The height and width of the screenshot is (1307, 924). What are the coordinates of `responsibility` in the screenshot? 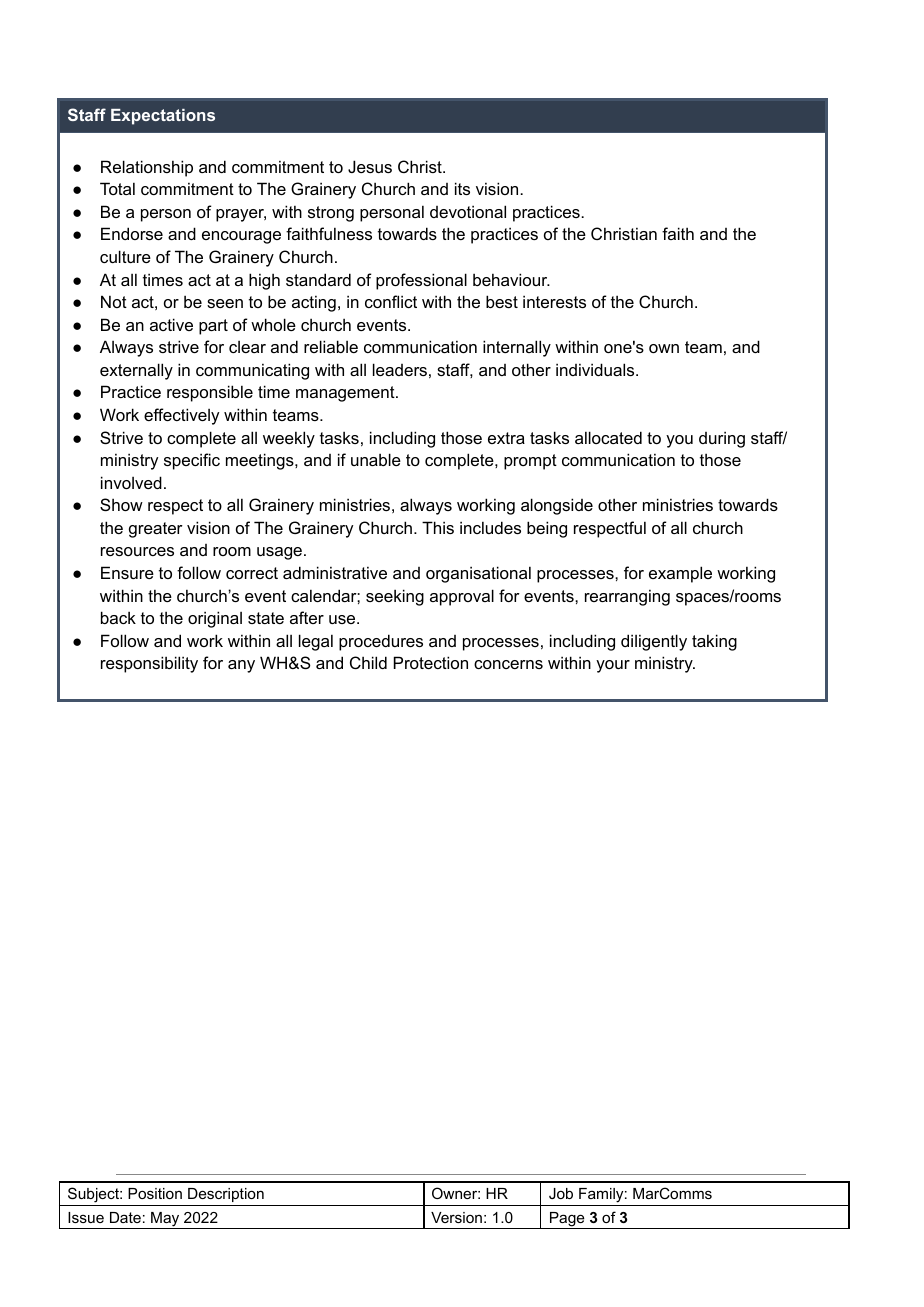 It's located at (149, 664).
